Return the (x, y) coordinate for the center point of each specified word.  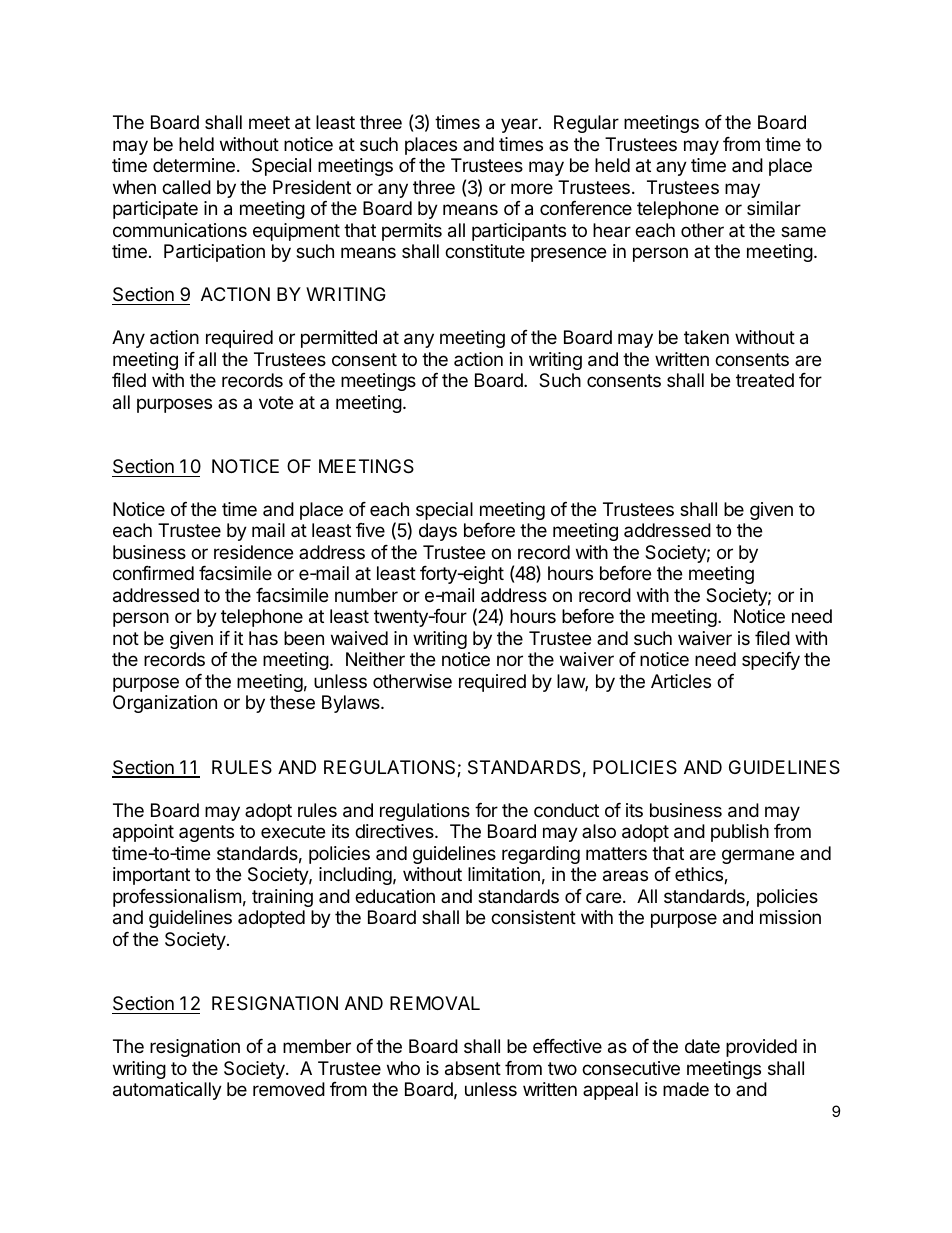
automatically (167, 1091)
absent (473, 1068)
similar (774, 208)
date (702, 1046)
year (520, 125)
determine (194, 165)
